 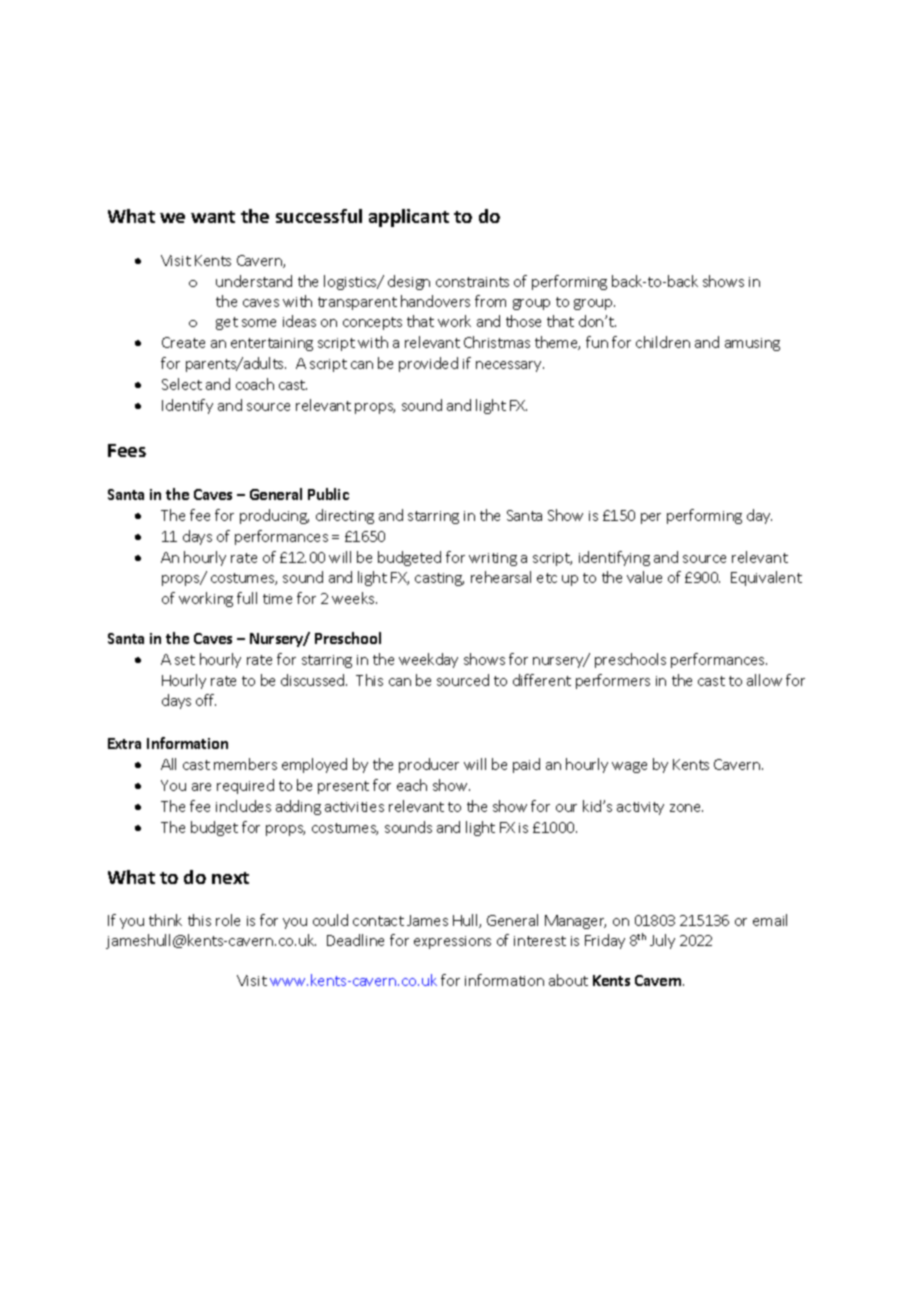 I want to click on expressions, so click(x=452, y=942).
